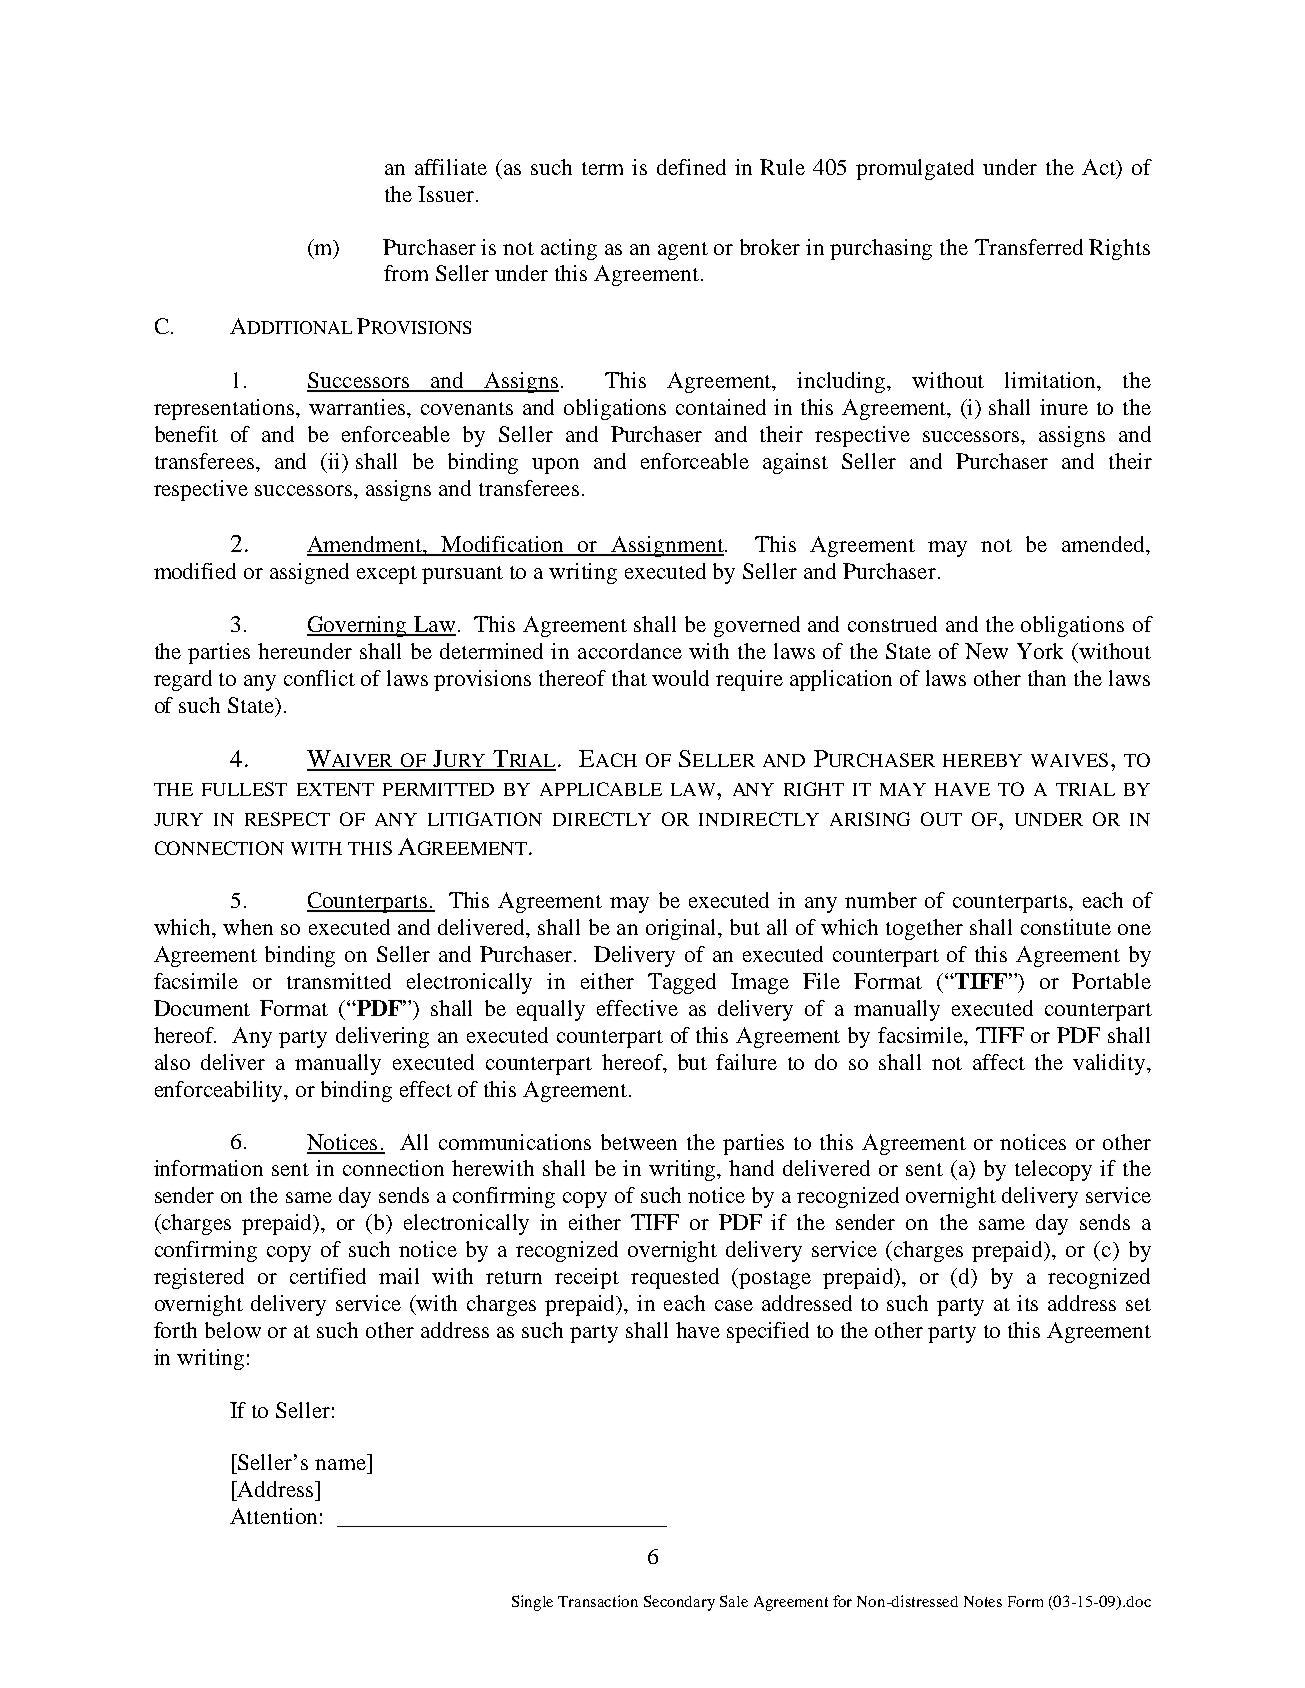  I want to click on amended, so click(1105, 544).
